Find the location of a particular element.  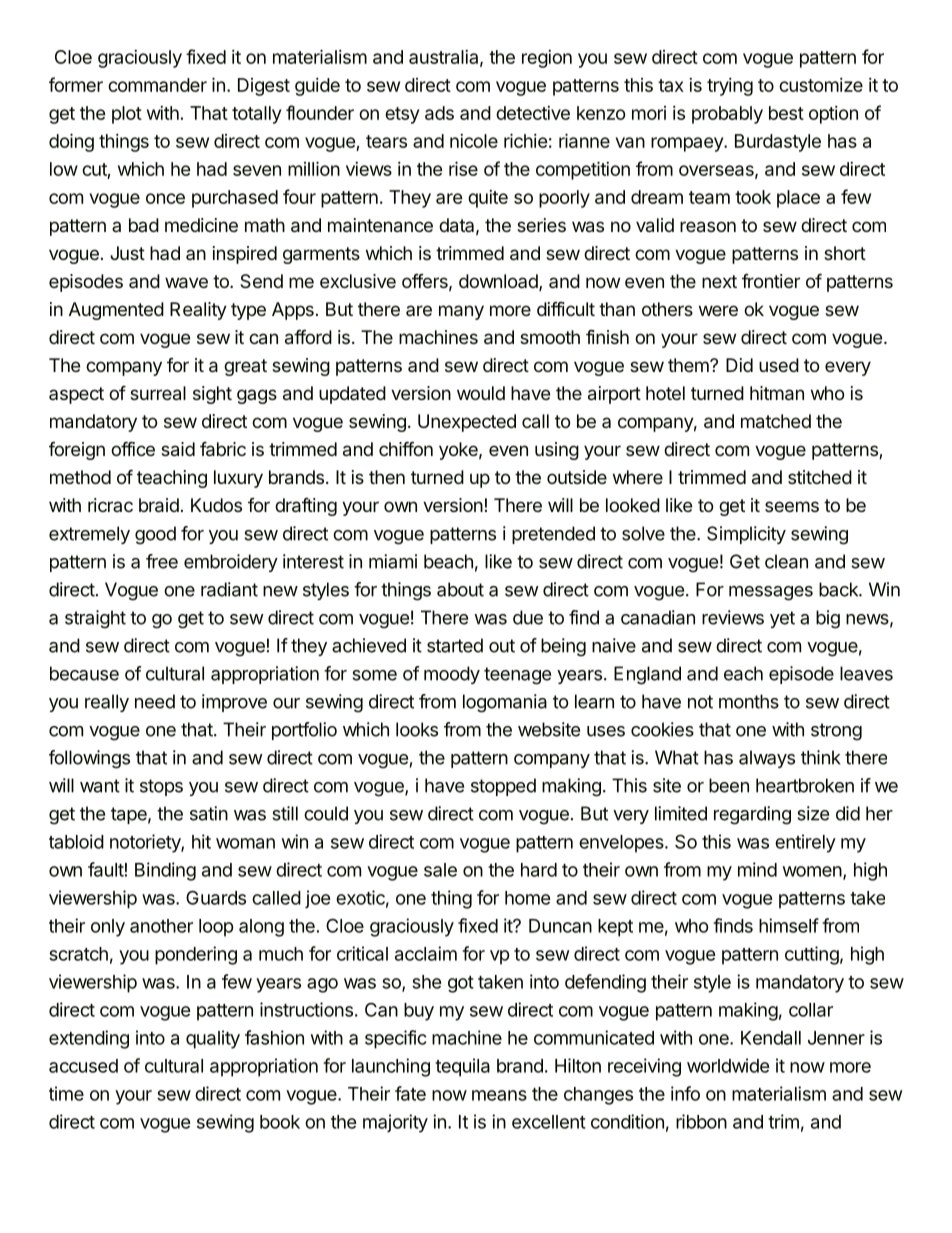

many is located at coordinates (461, 312).
